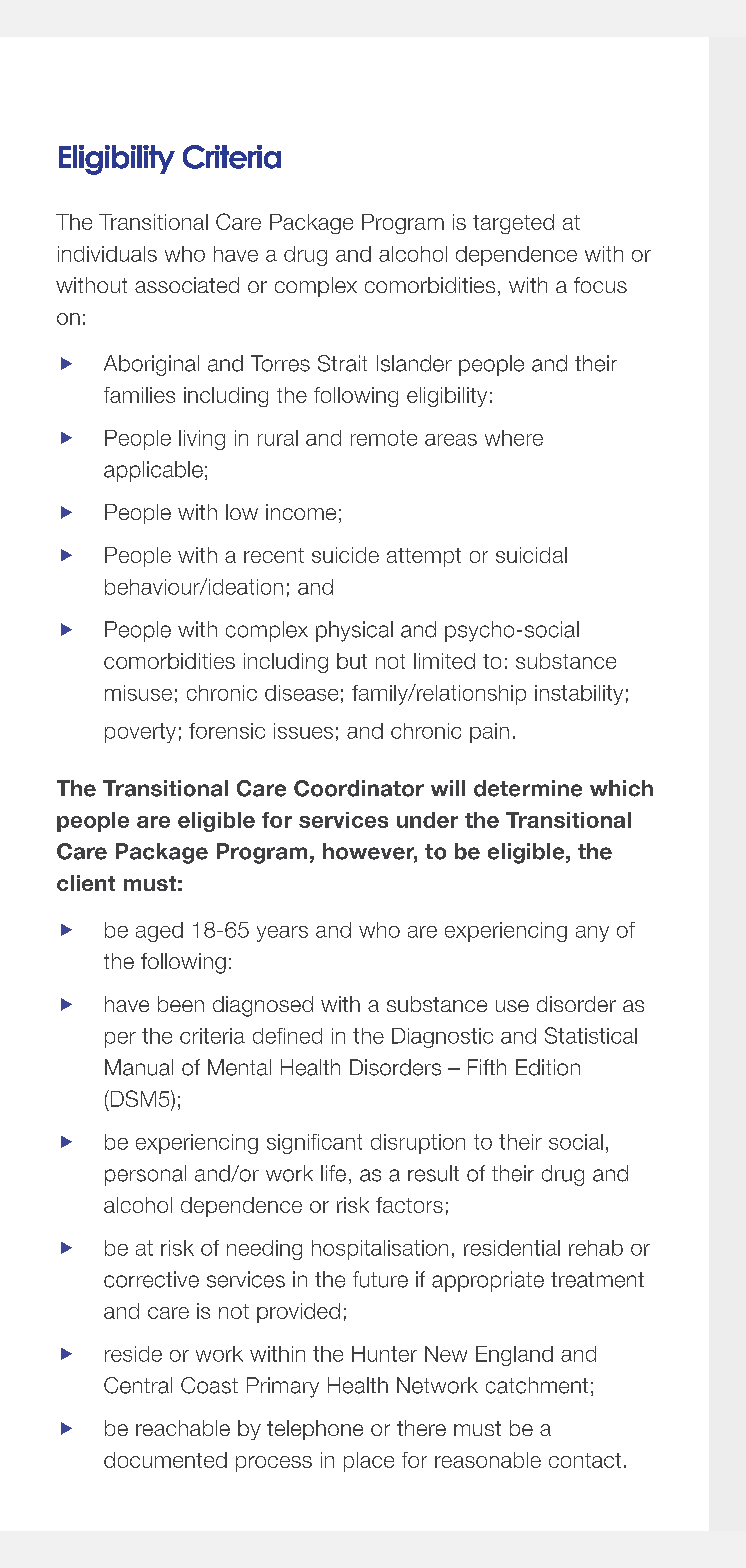  What do you see at coordinates (352, 661) in the screenshot?
I see `but` at bounding box center [352, 661].
